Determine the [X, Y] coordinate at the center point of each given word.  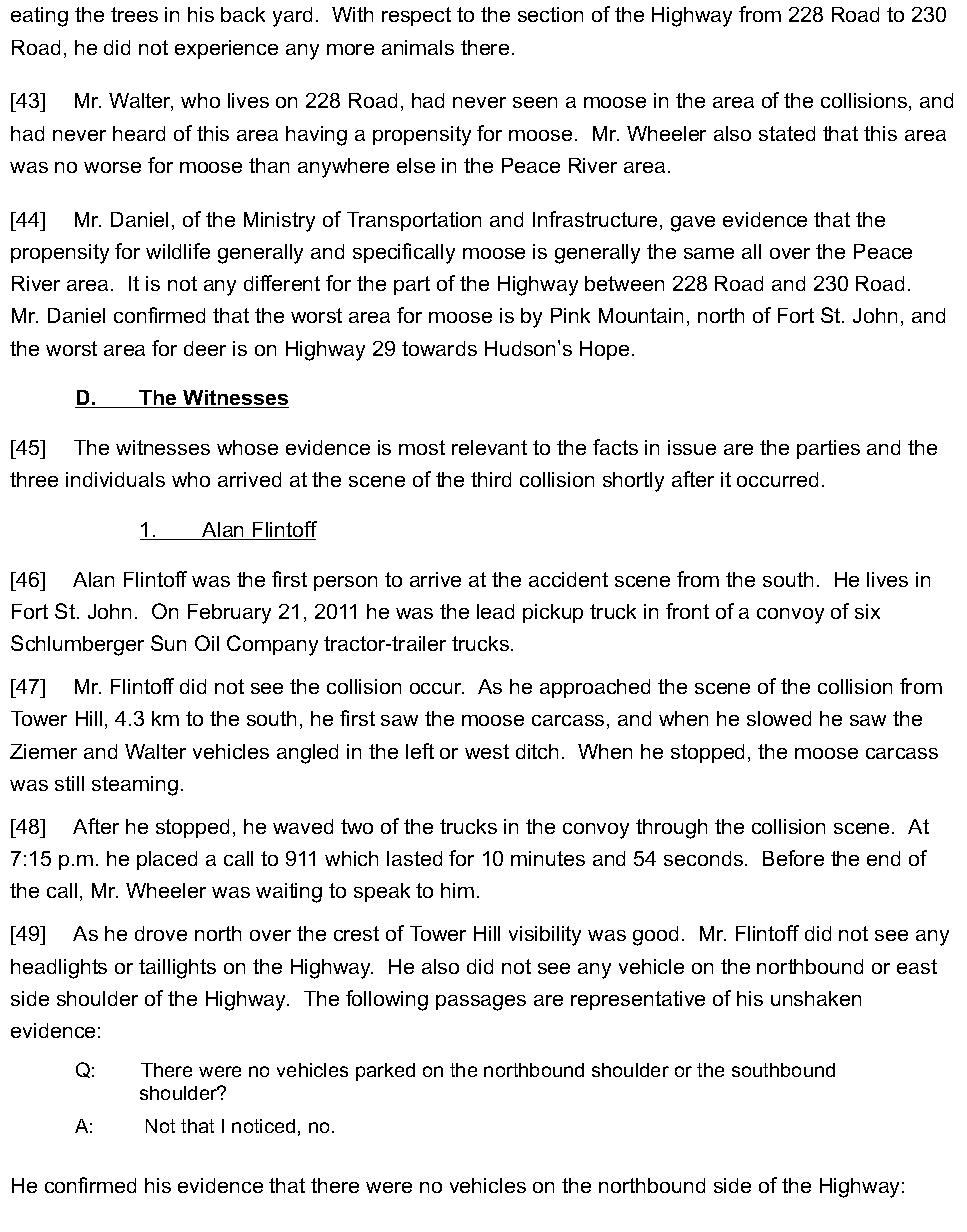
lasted [414, 858]
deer [205, 348]
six [867, 611]
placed [167, 860]
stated [787, 133]
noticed [263, 1126]
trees [134, 14]
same [709, 253]
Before [793, 858]
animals [418, 47]
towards [439, 348]
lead [495, 611]
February [229, 614]
